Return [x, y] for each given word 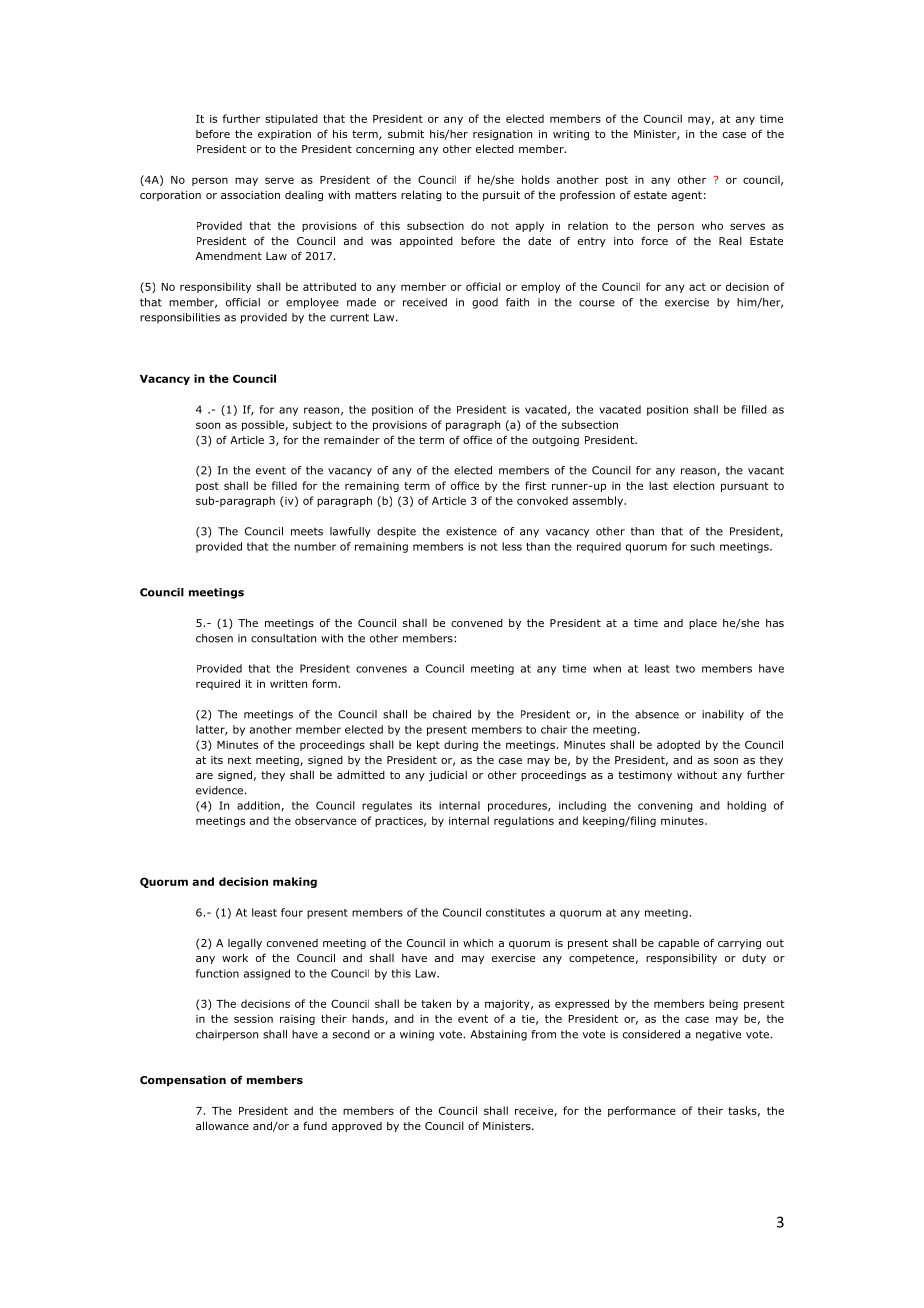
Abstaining [498, 1035]
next [239, 760]
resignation [502, 135]
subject [312, 425]
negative [718, 1035]
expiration [284, 135]
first [535, 485]
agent [687, 196]
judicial [448, 776]
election [693, 485]
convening [665, 806]
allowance [222, 1125]
